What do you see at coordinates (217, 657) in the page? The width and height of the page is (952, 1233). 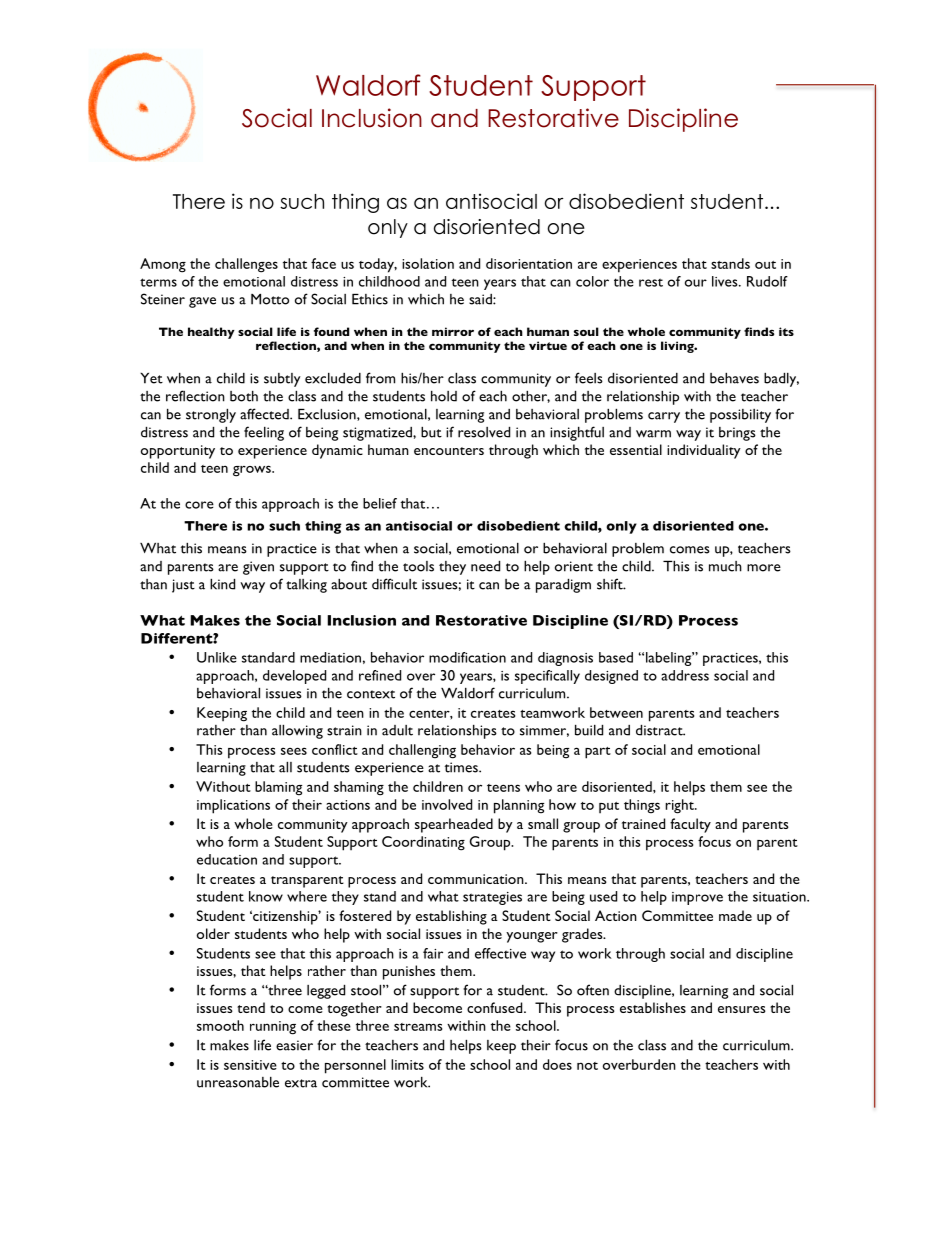 I see `Unlike` at bounding box center [217, 657].
